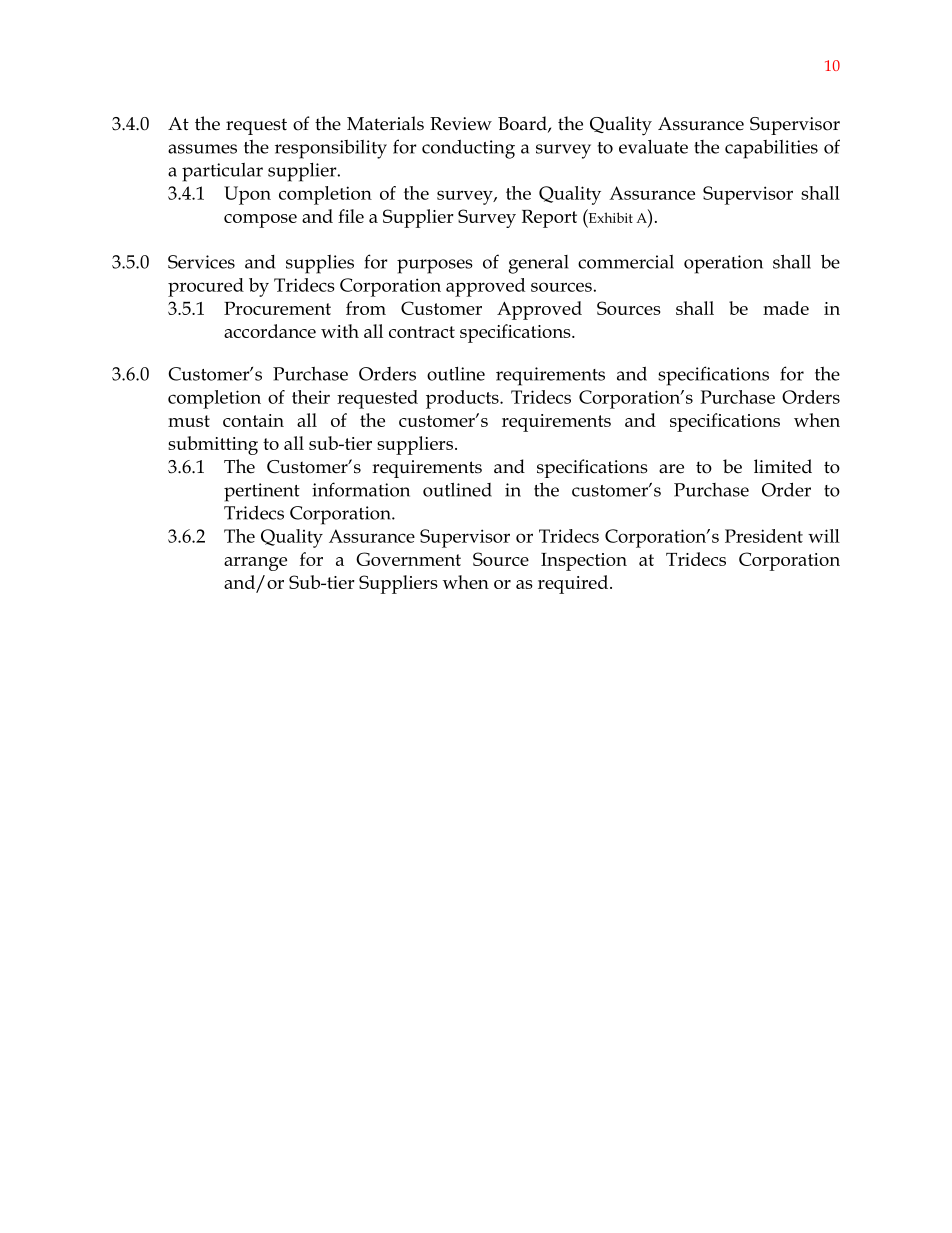 Image resolution: width=952 pixels, height=1233 pixels. I want to click on contract, so click(422, 332).
